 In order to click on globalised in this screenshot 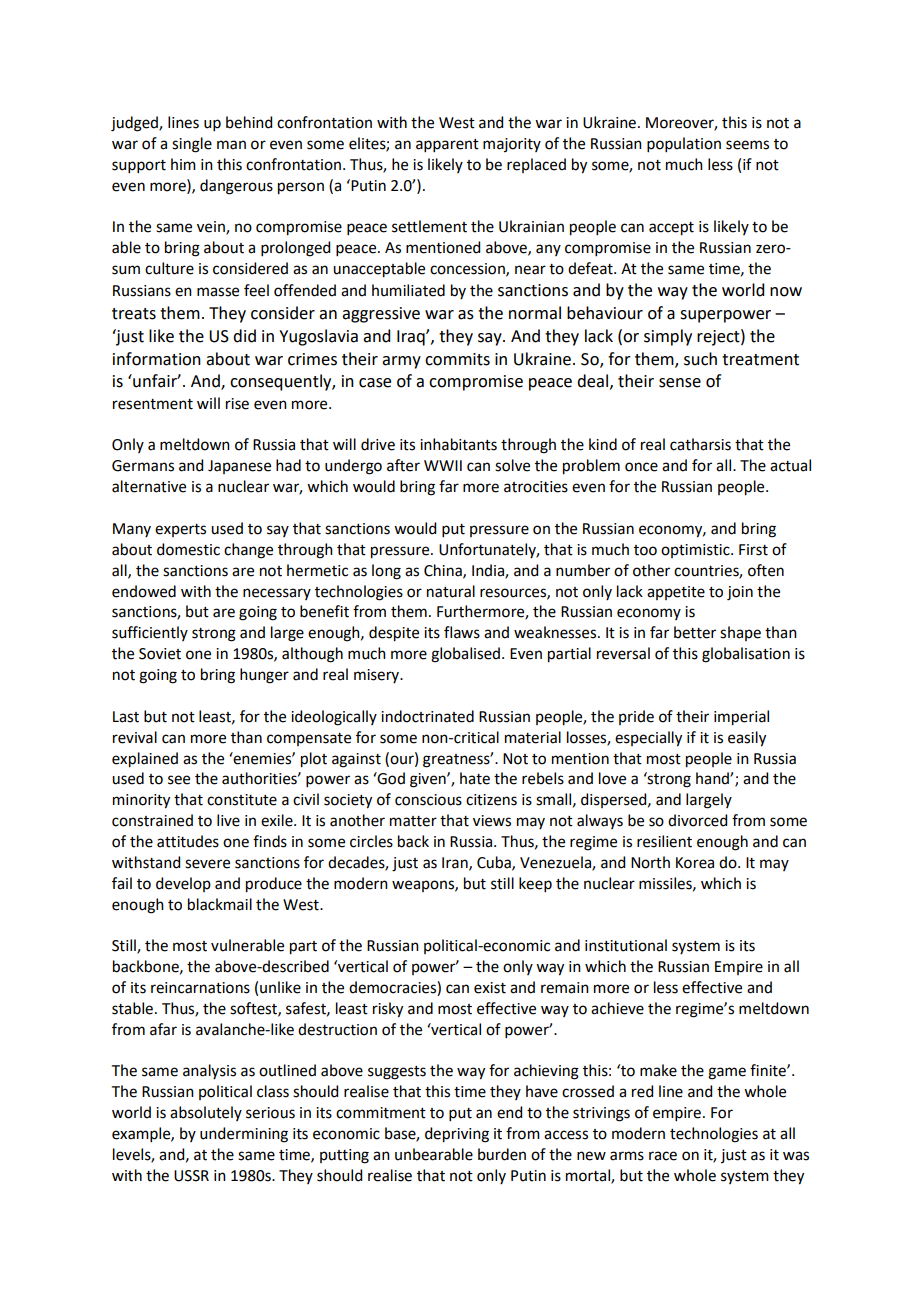, I will do `click(465, 655)`.
